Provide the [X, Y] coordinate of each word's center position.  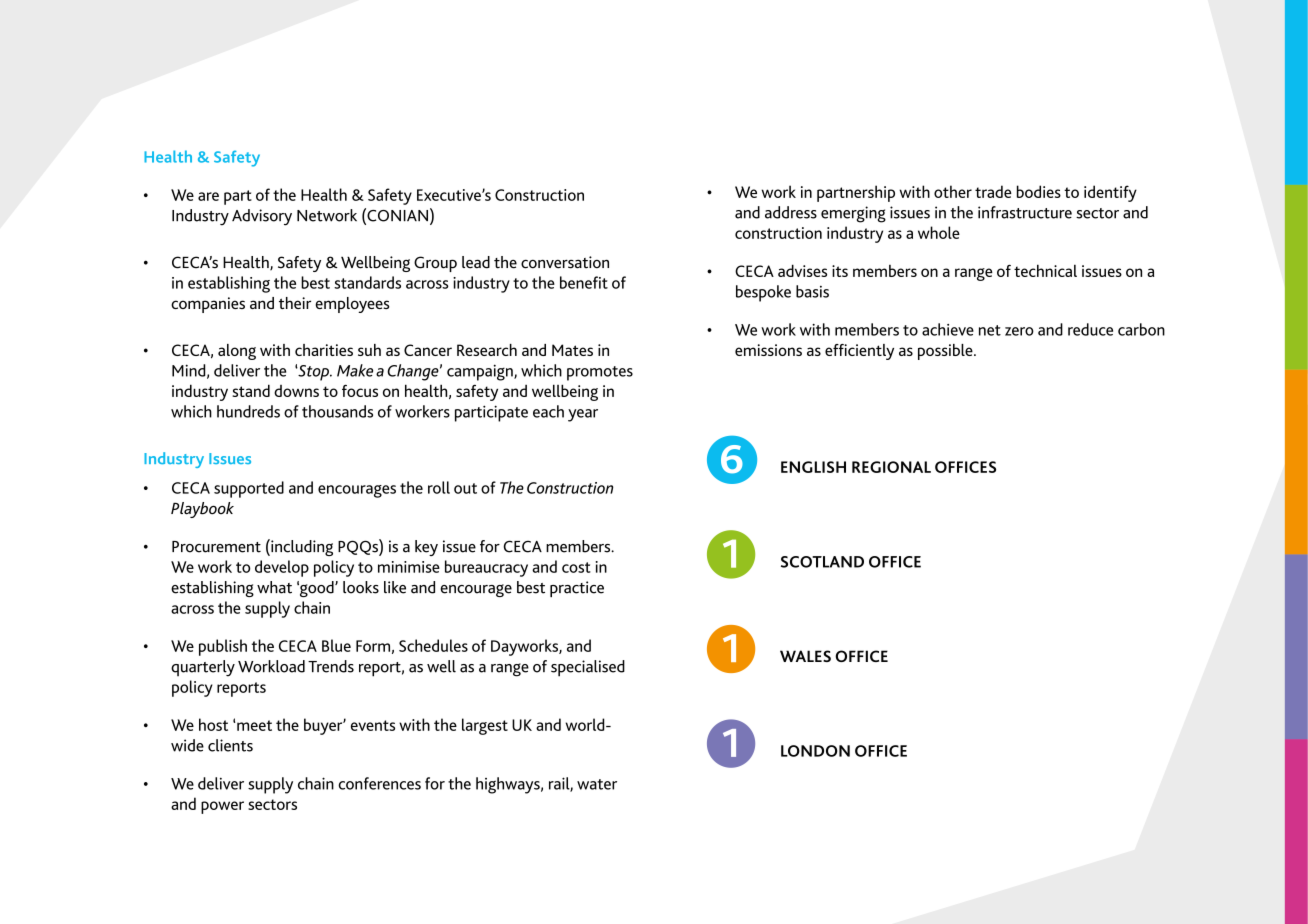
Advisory [262, 217]
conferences [379, 783]
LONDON [815, 751]
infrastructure [1025, 212]
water [597, 784]
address [791, 212]
